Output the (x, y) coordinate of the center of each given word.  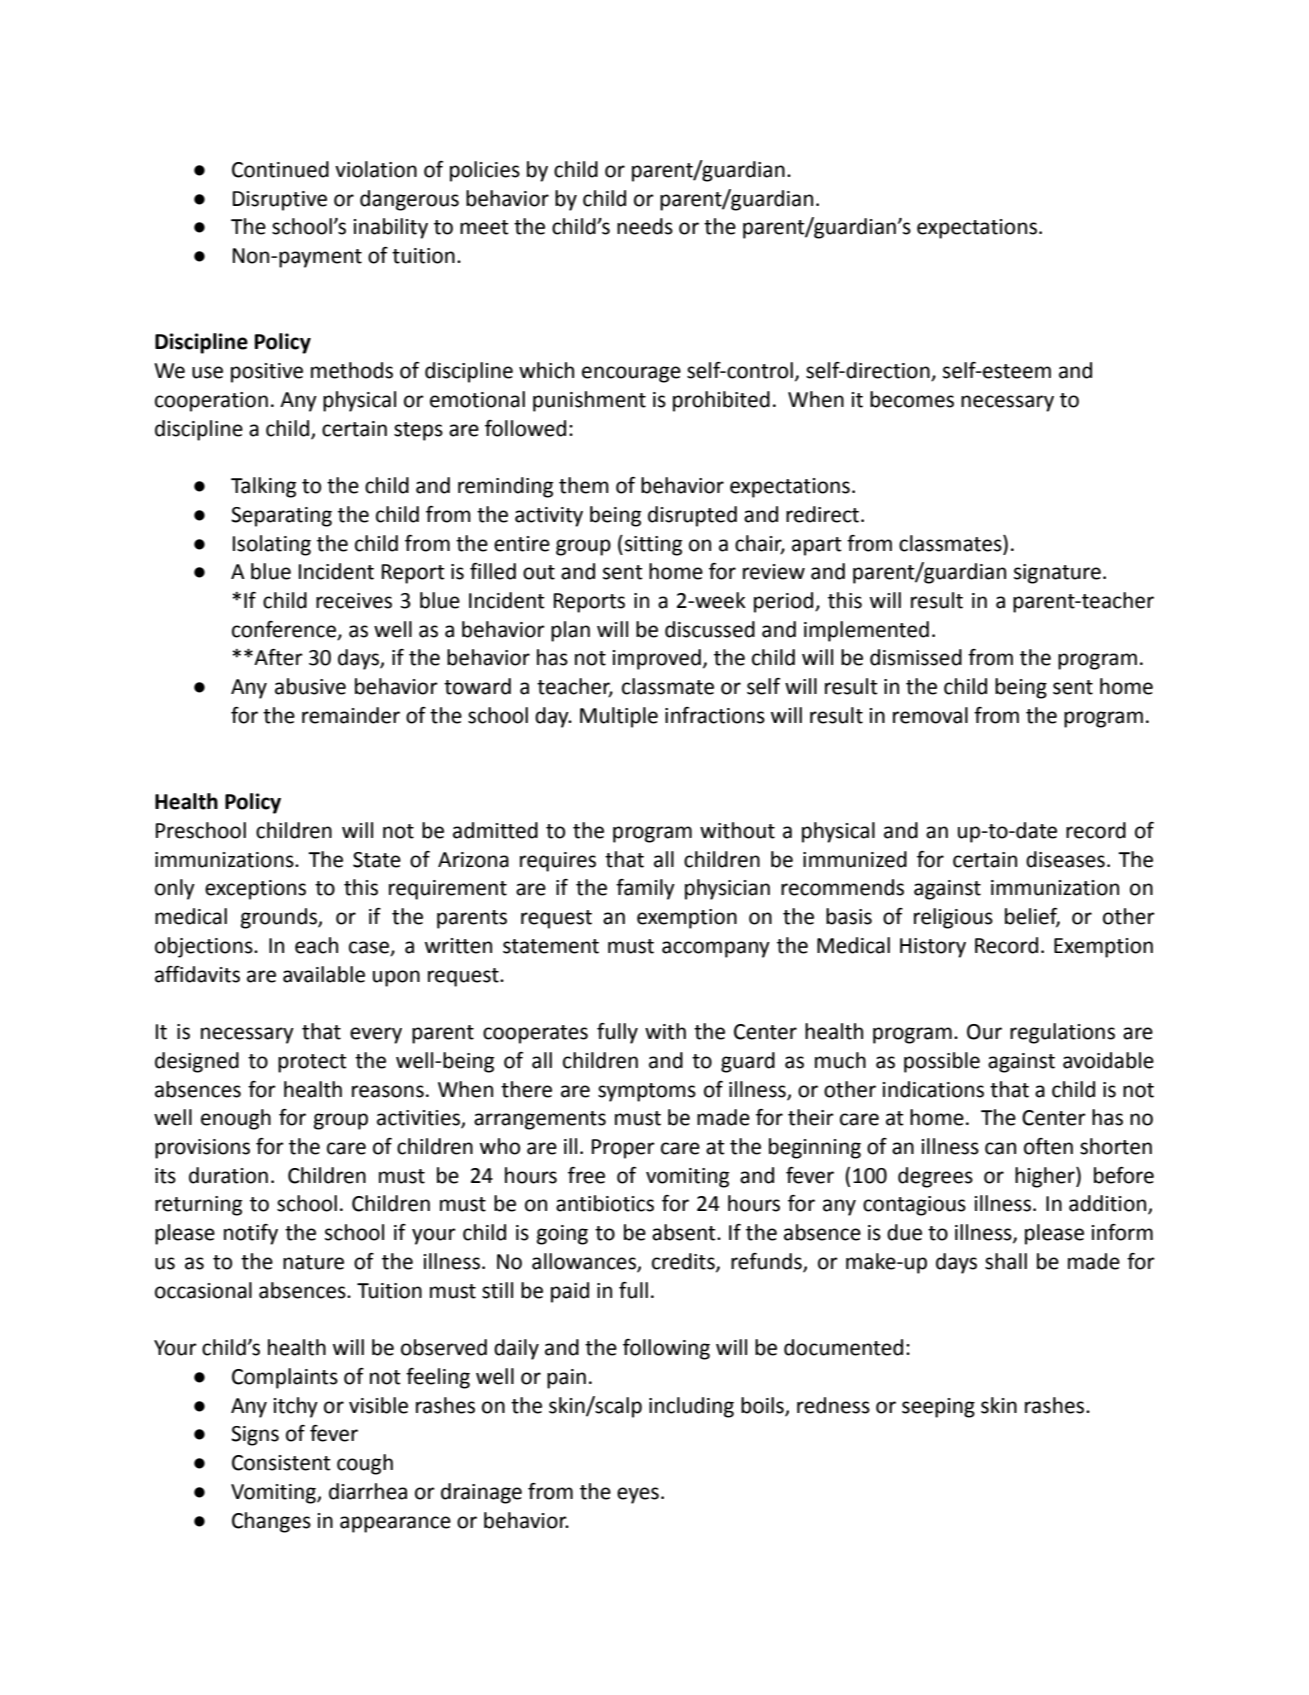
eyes (638, 1495)
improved (657, 659)
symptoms (647, 1092)
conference (285, 630)
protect (312, 1063)
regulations (1062, 1033)
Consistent (281, 1463)
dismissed (916, 657)
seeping (938, 1408)
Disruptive (280, 201)
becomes (912, 399)
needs (645, 226)
